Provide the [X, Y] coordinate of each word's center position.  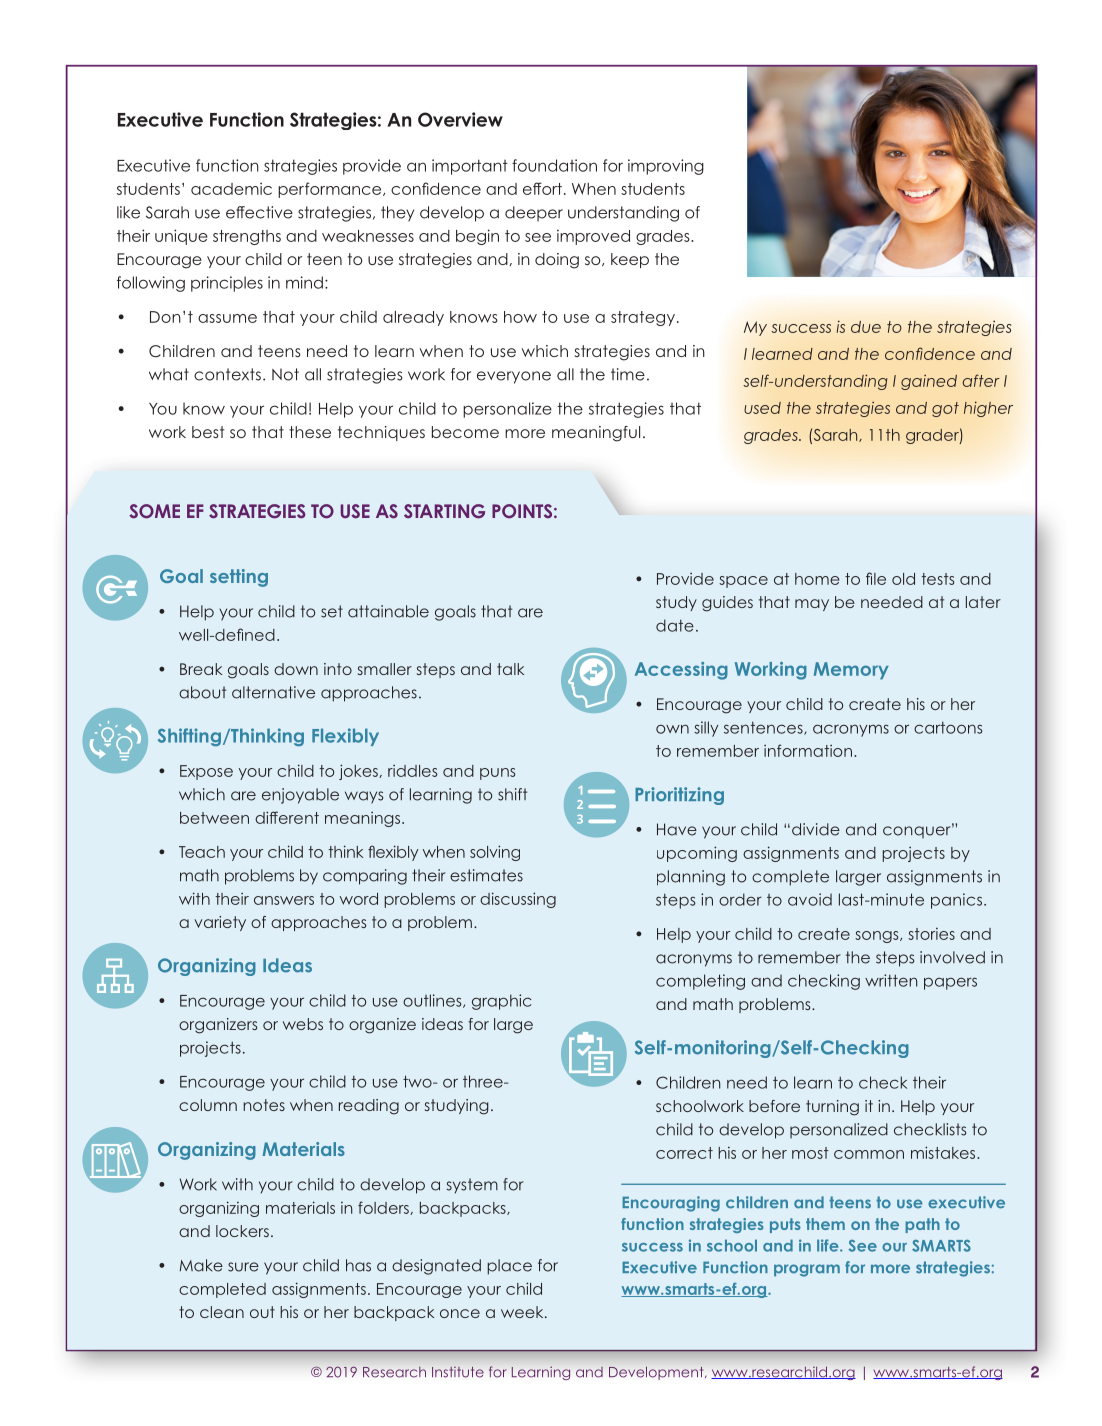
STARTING [444, 511]
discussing [518, 900]
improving [666, 167]
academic [231, 188]
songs [878, 937]
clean [222, 1312]
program [807, 1270]
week [523, 1312]
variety [220, 923]
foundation [554, 165]
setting [239, 578]
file [876, 578]
